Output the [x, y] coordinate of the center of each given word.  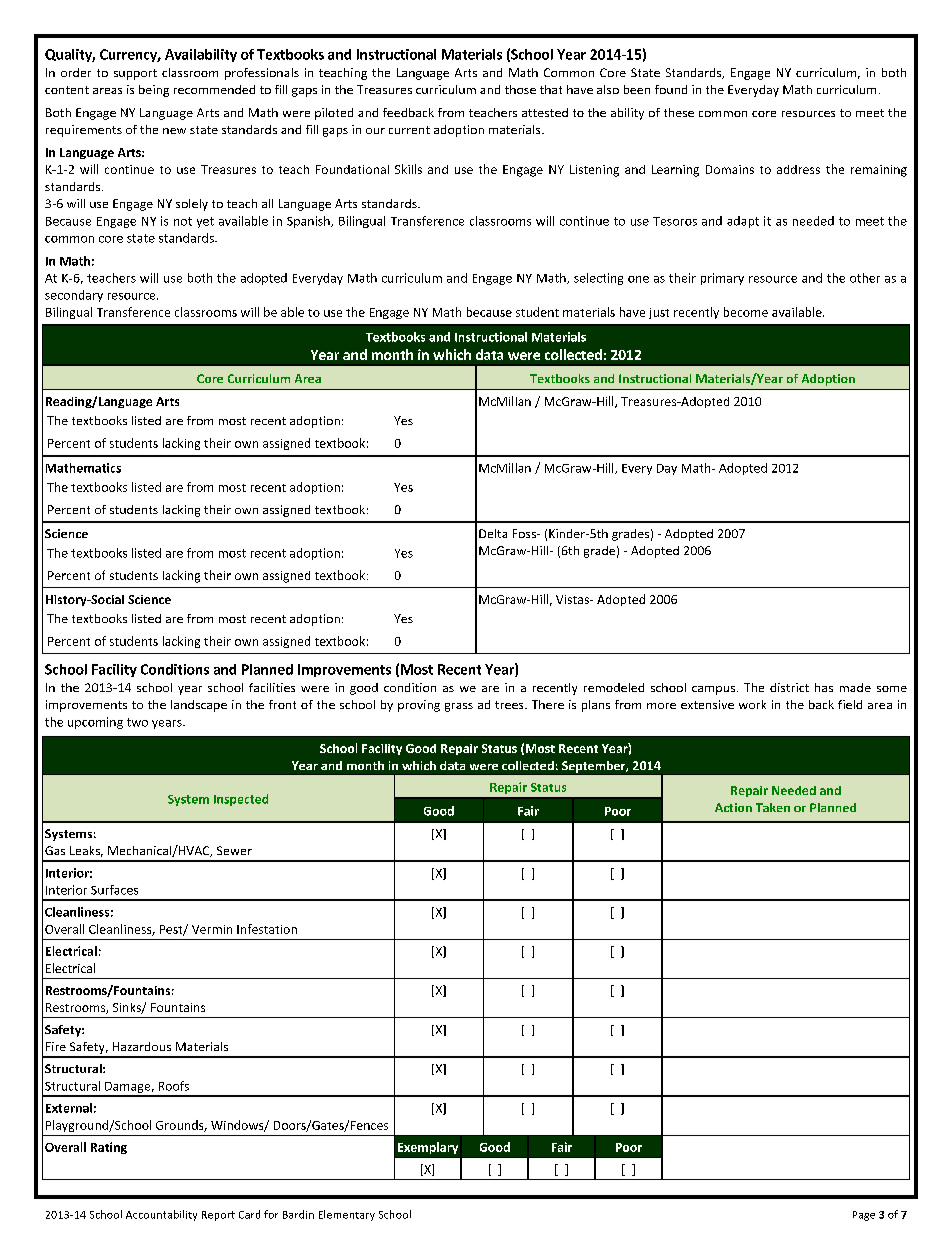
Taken [773, 807]
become [746, 312]
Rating [109, 1148]
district [789, 687]
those [520, 89]
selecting [598, 279]
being [154, 91]
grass [459, 707]
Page [864, 1216]
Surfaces [114, 890]
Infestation [267, 929]
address [798, 169]
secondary [74, 296]
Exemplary [428, 1148]
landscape [199, 706]
